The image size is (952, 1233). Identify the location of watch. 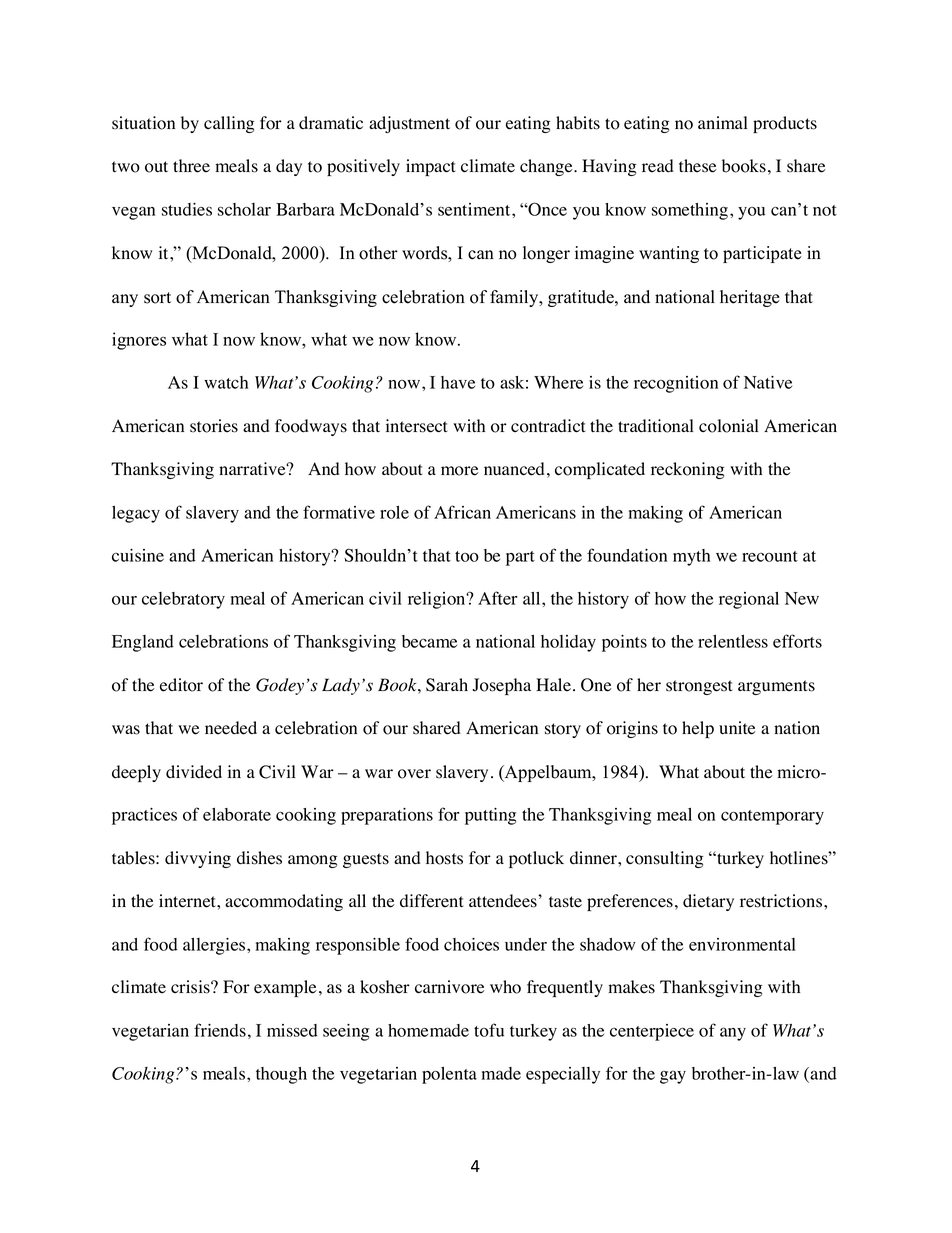
(226, 382).
